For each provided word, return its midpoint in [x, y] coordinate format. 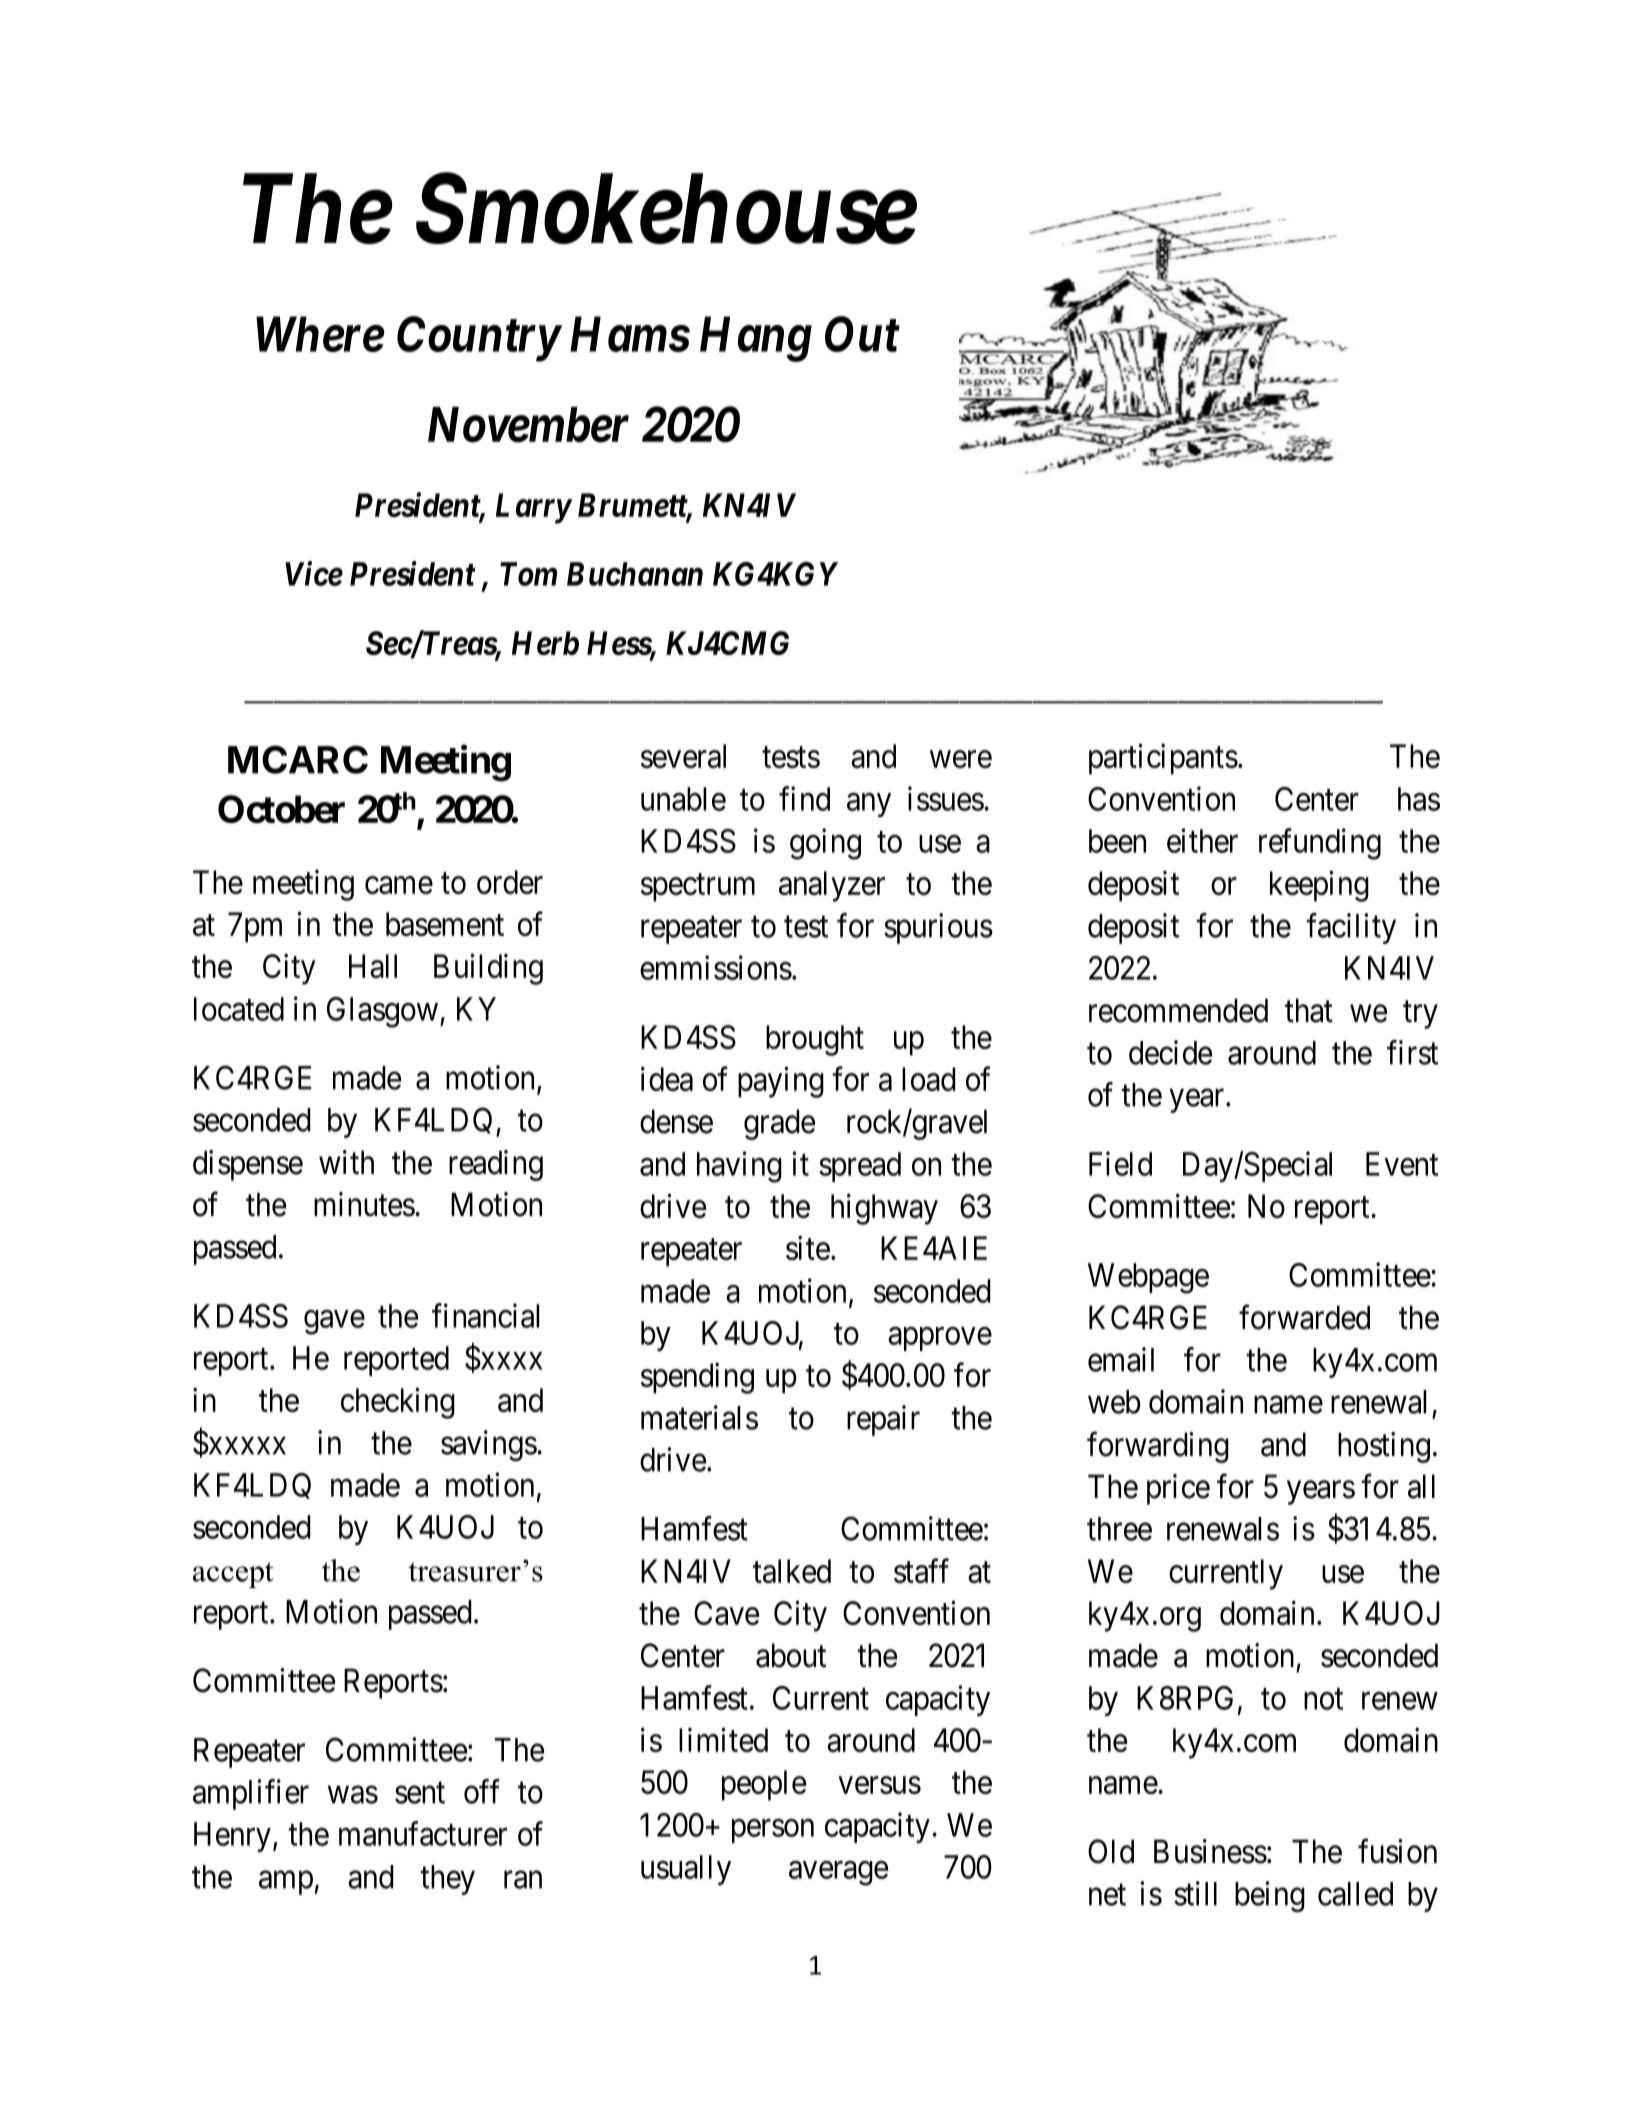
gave [334, 1322]
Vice [314, 573]
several [683, 756]
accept [233, 1575]
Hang [756, 339]
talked [792, 1571]
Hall [373, 966]
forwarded [1304, 1317]
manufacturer [423, 1833]
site [808, 1248]
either [1202, 840]
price [1178, 1489]
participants [1163, 759]
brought [815, 1040]
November [528, 425]
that [1309, 1010]
